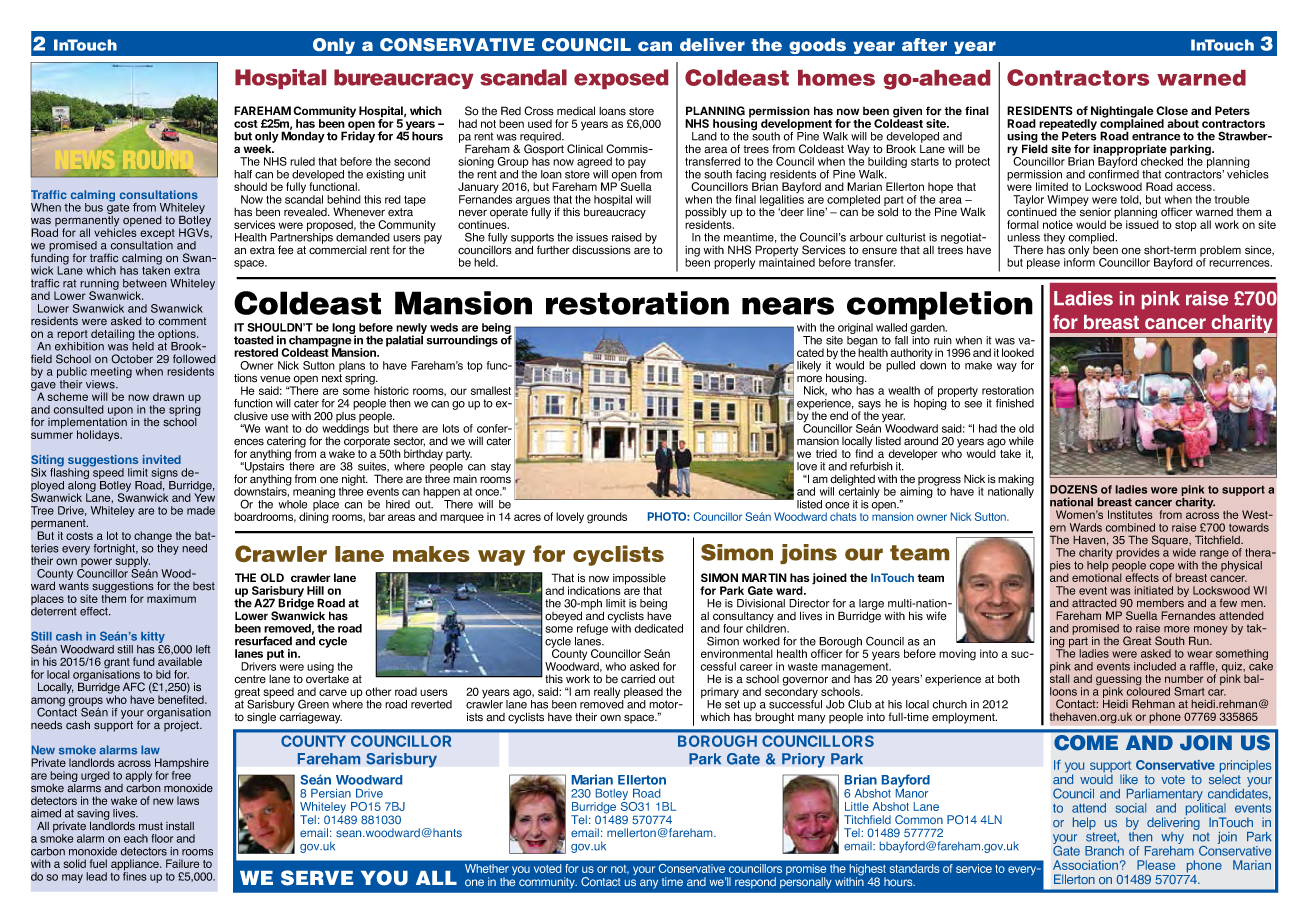 This page has height=924, width=1308. I want to click on available, so click(180, 661).
